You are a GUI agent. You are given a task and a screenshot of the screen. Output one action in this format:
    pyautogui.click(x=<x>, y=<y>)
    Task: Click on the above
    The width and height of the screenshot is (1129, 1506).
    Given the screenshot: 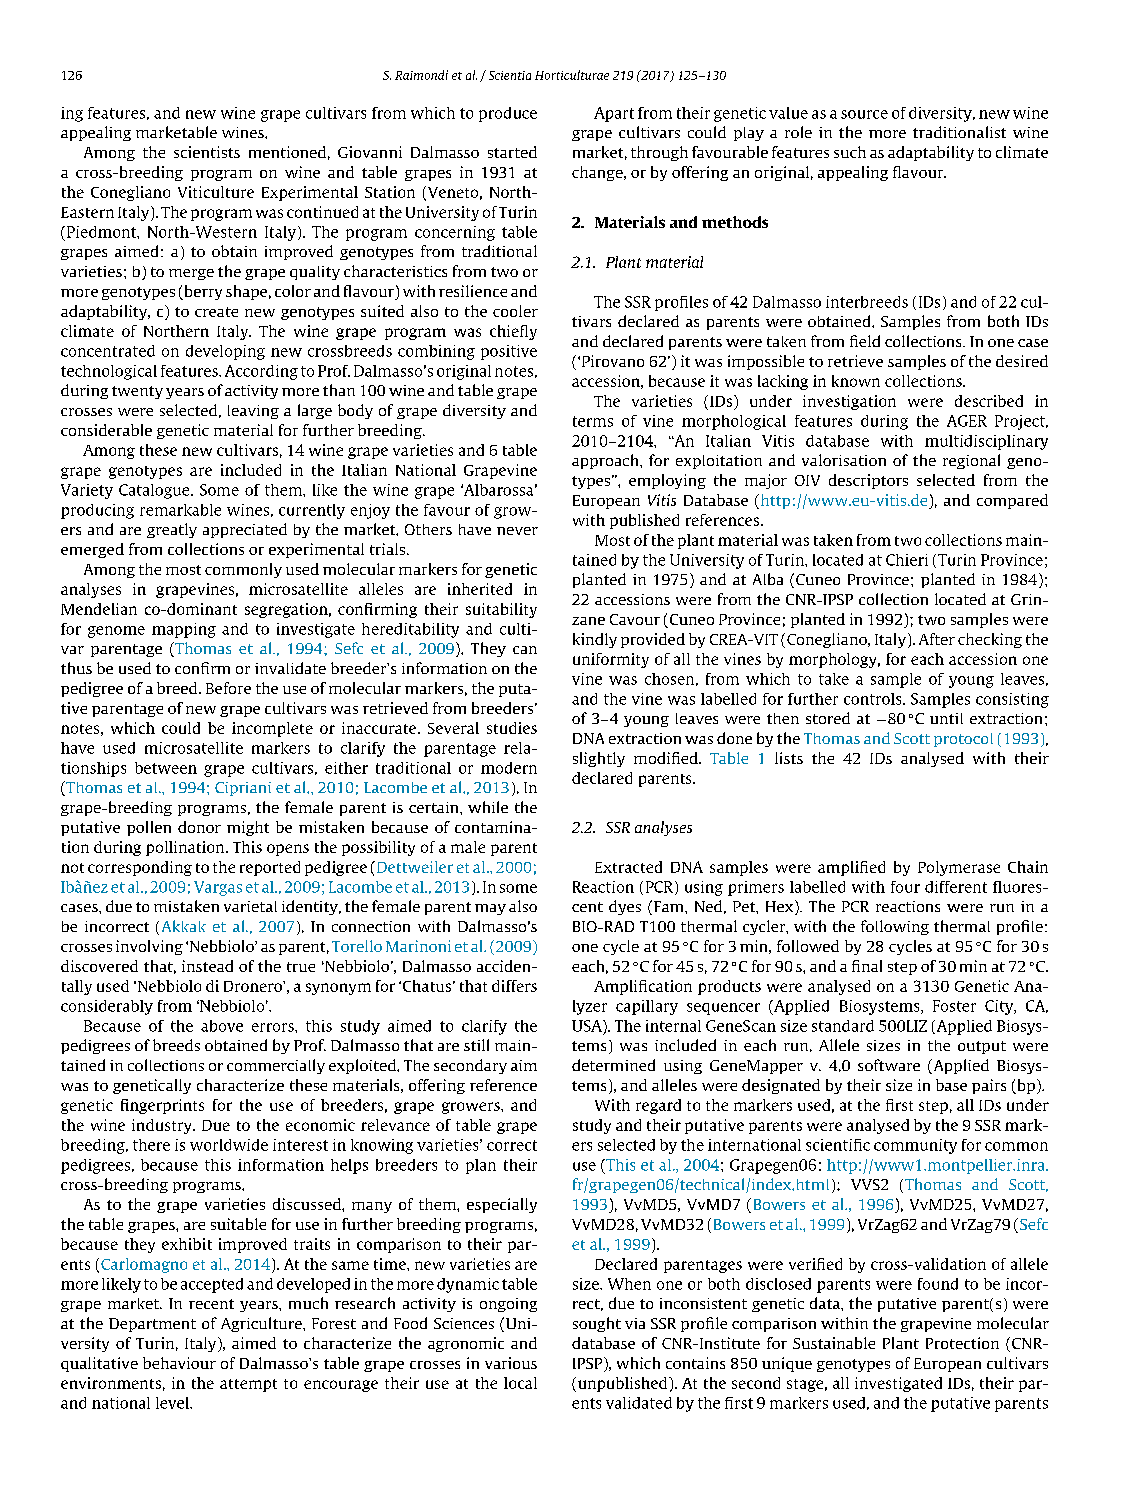 What is the action you would take?
    pyautogui.click(x=222, y=1026)
